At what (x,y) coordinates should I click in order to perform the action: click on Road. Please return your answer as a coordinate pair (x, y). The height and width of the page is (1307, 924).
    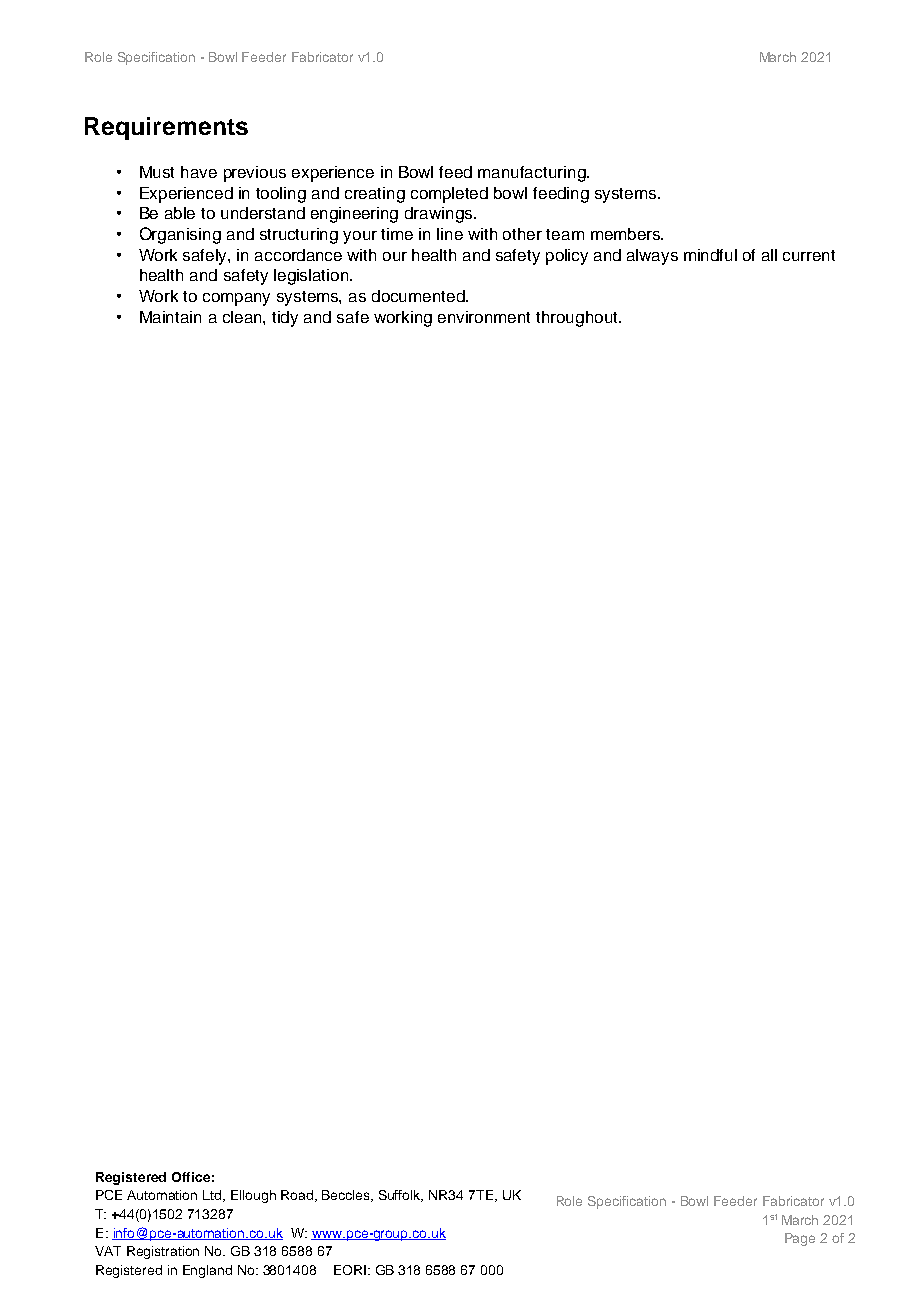
    Looking at the image, I should click on (298, 1196).
